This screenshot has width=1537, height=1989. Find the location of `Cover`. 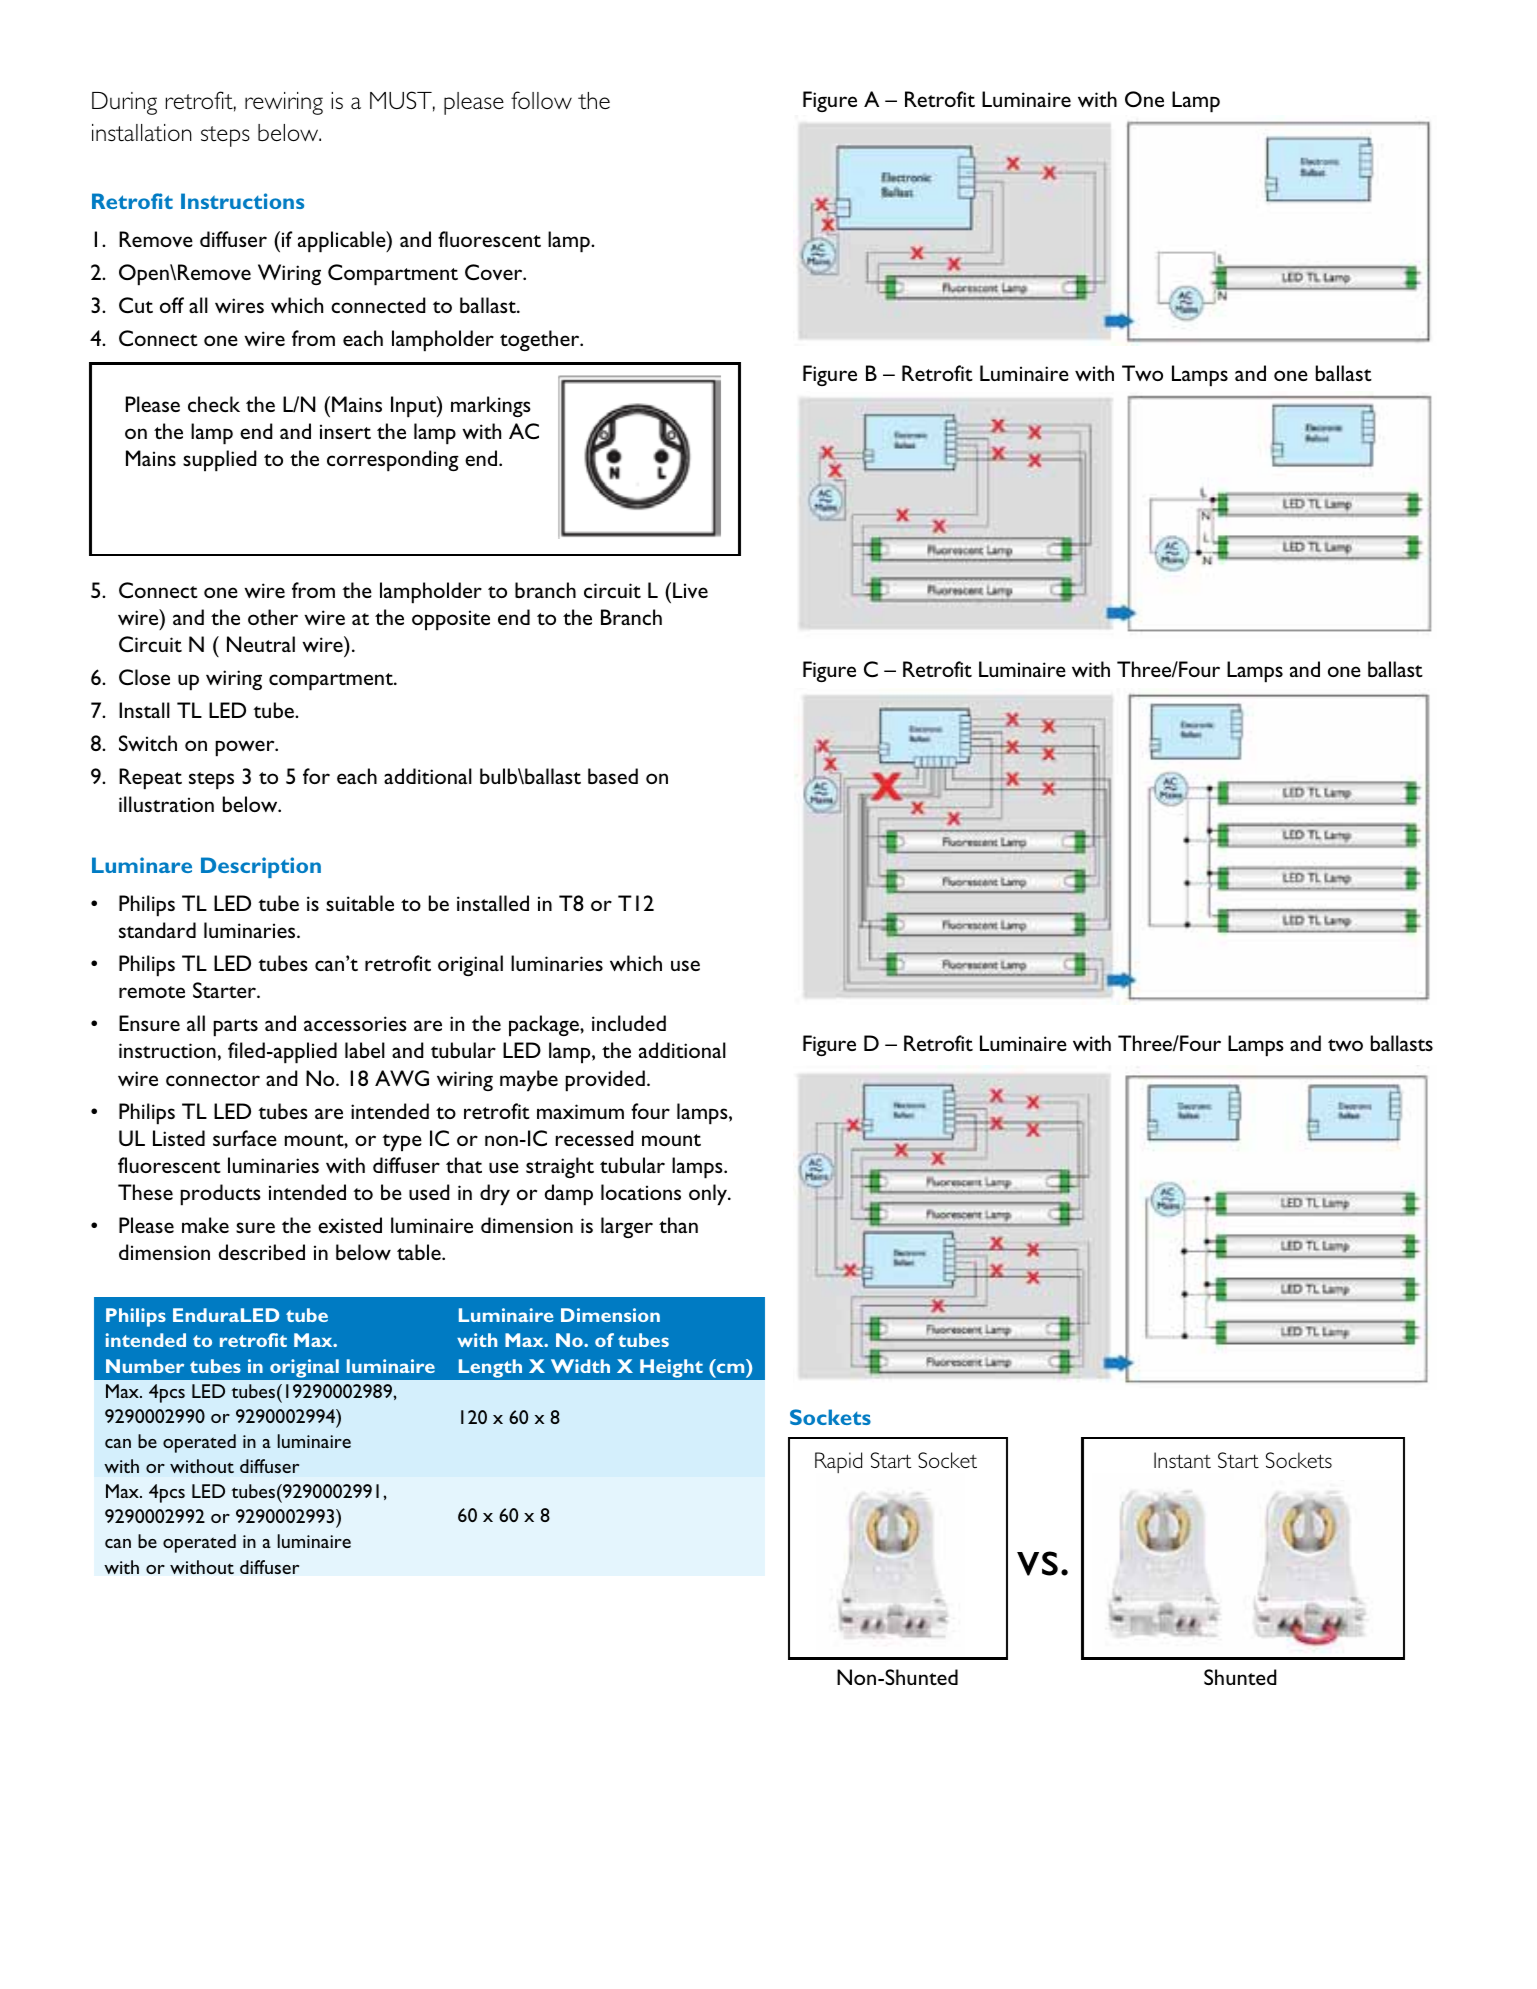

Cover is located at coordinates (495, 272).
